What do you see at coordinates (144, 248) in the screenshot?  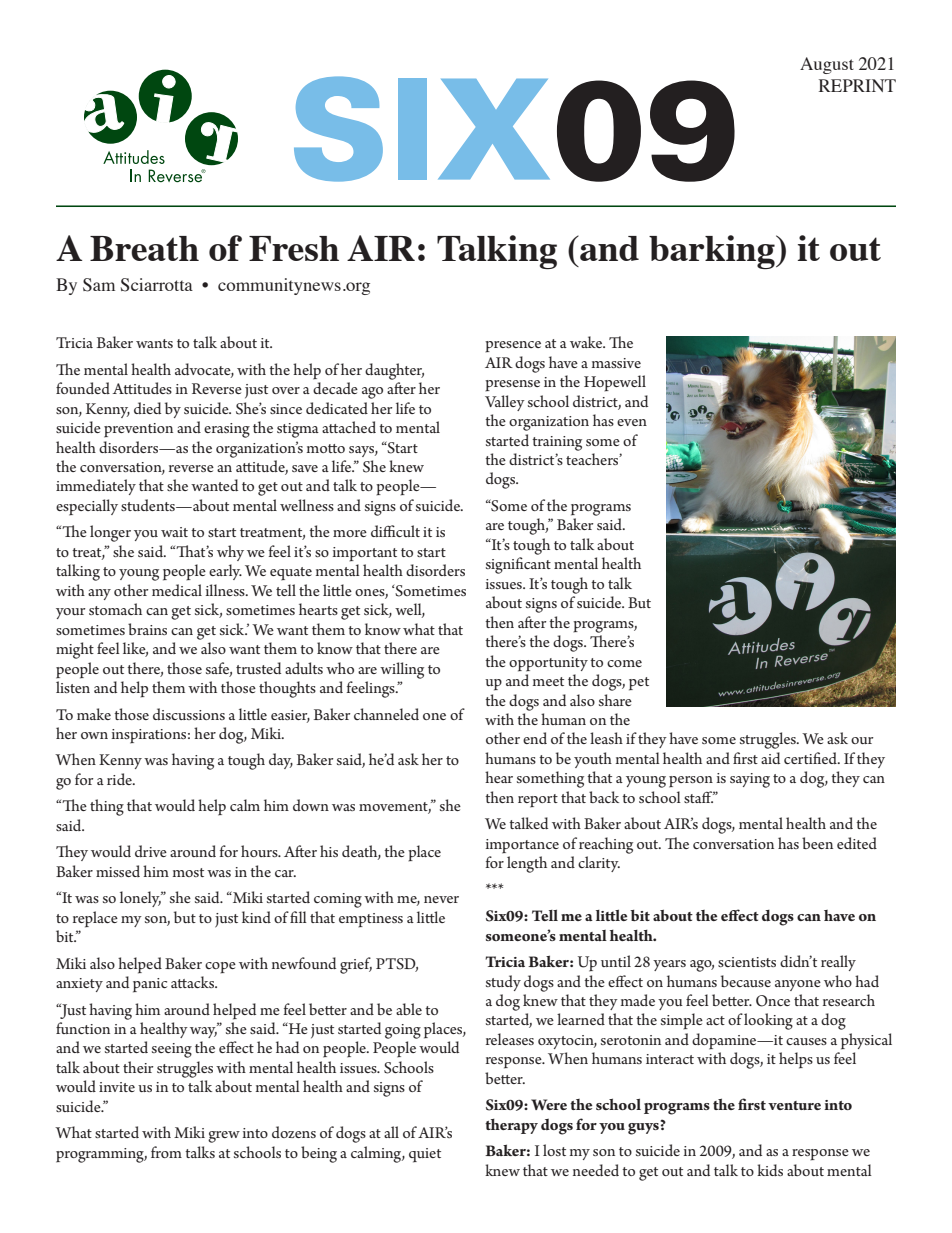 I see `Breath` at bounding box center [144, 248].
